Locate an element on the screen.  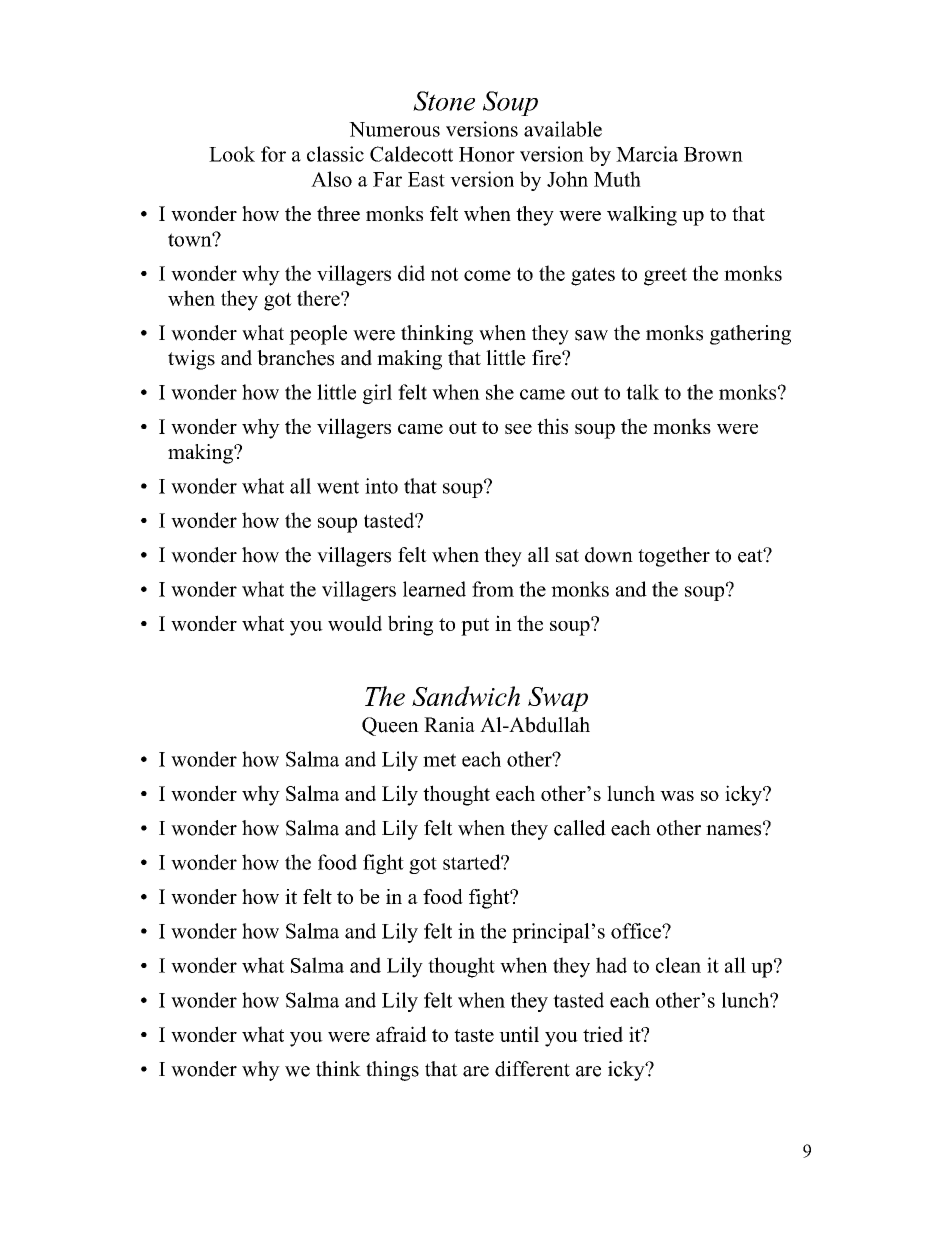
until is located at coordinates (519, 1034).
